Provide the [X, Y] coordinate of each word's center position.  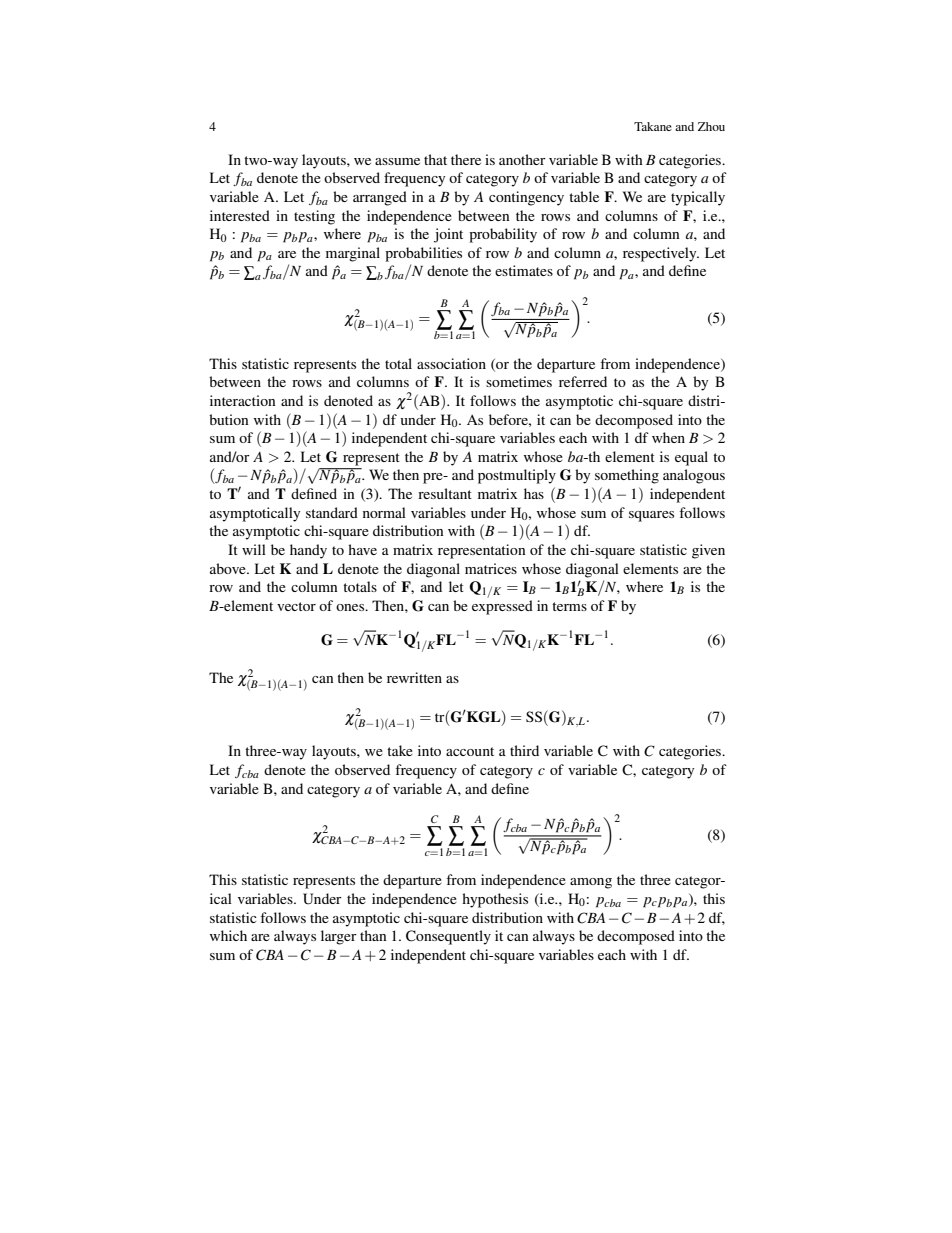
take [400, 750]
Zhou [711, 126]
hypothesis [495, 900]
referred [583, 381]
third [524, 750]
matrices [491, 568]
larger [339, 937]
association [451, 363]
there [466, 159]
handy [308, 551]
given [708, 551]
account [470, 751]
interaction [243, 400]
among [591, 883]
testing [314, 217]
